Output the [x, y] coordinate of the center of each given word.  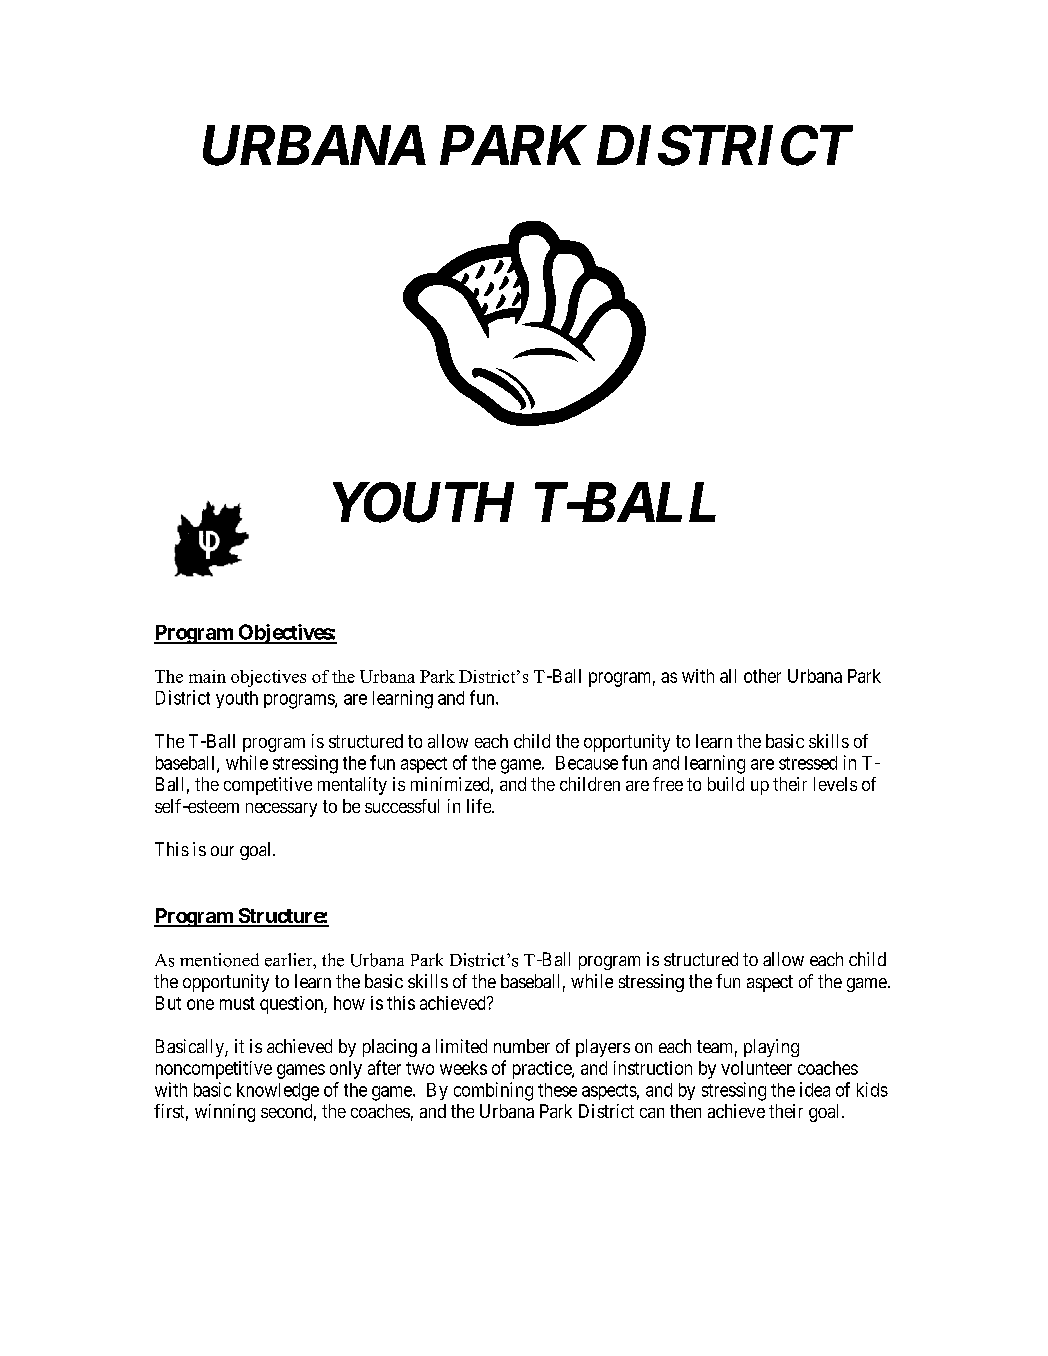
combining [493, 1091]
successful [402, 806]
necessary [281, 810]
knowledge [278, 1092]
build [726, 784]
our [222, 851]
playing [771, 1048]
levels [835, 784]
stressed [808, 763]
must [237, 1003]
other [762, 676]
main [207, 676]
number [522, 1046]
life [480, 806]
